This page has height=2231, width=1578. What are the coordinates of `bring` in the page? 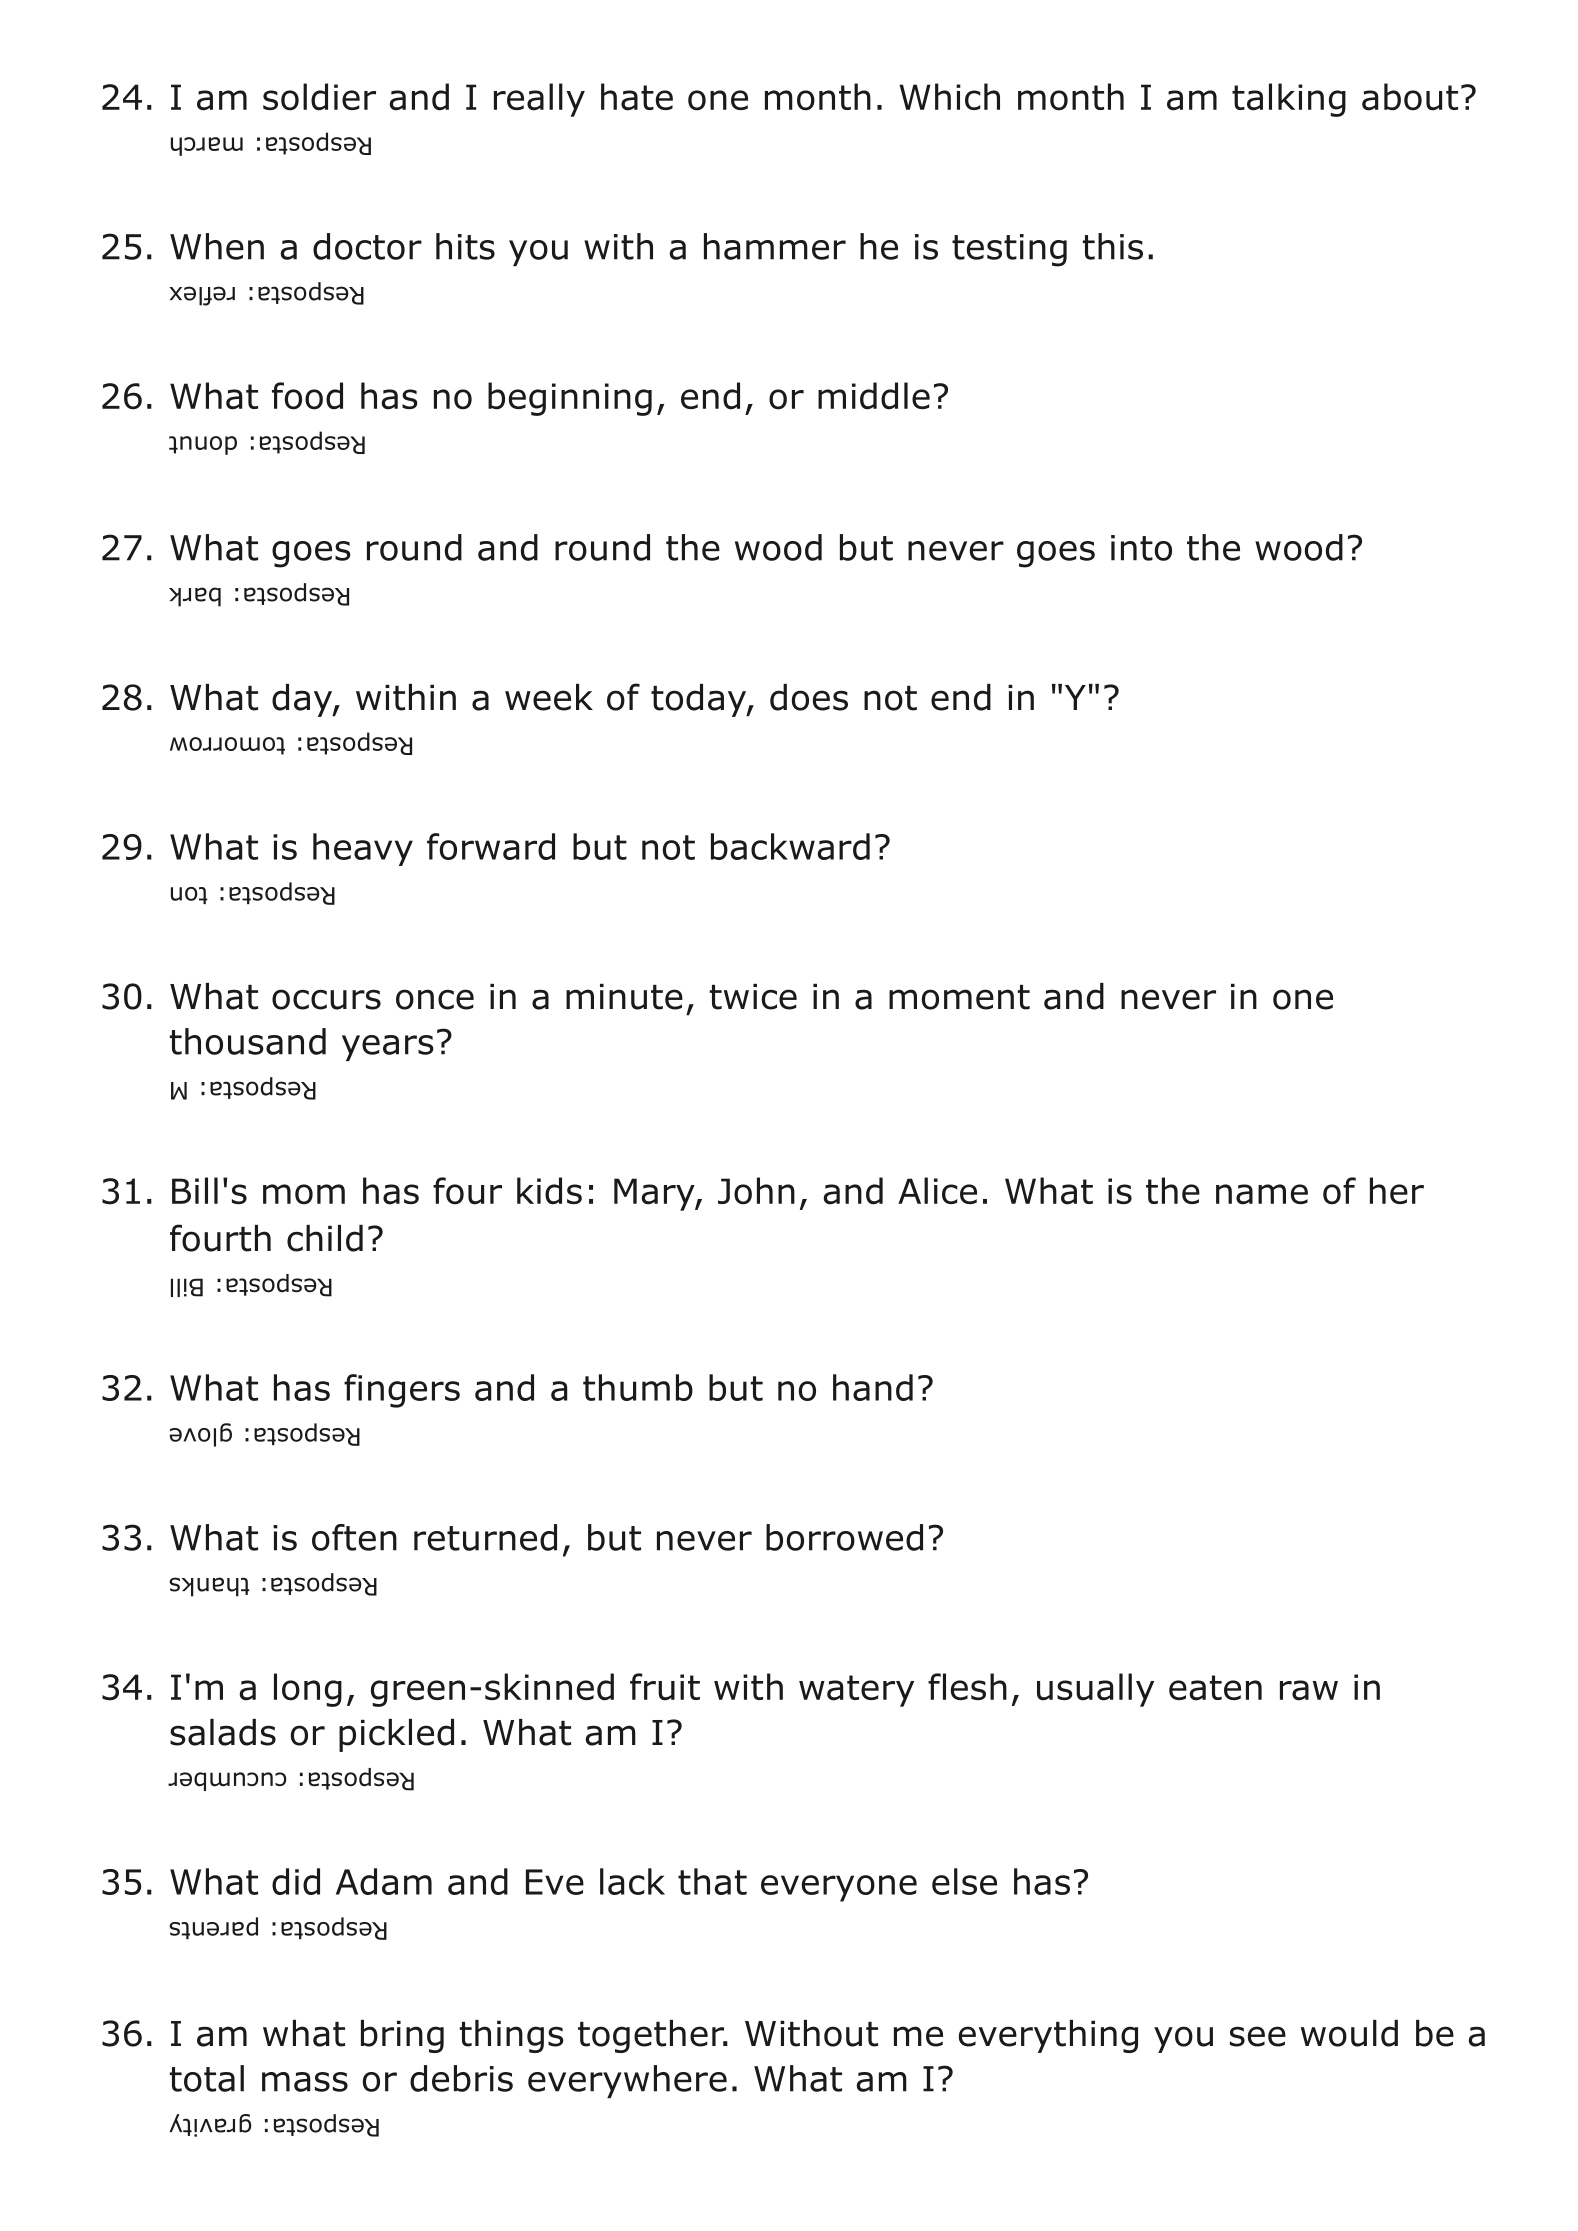 It's located at (402, 2036).
